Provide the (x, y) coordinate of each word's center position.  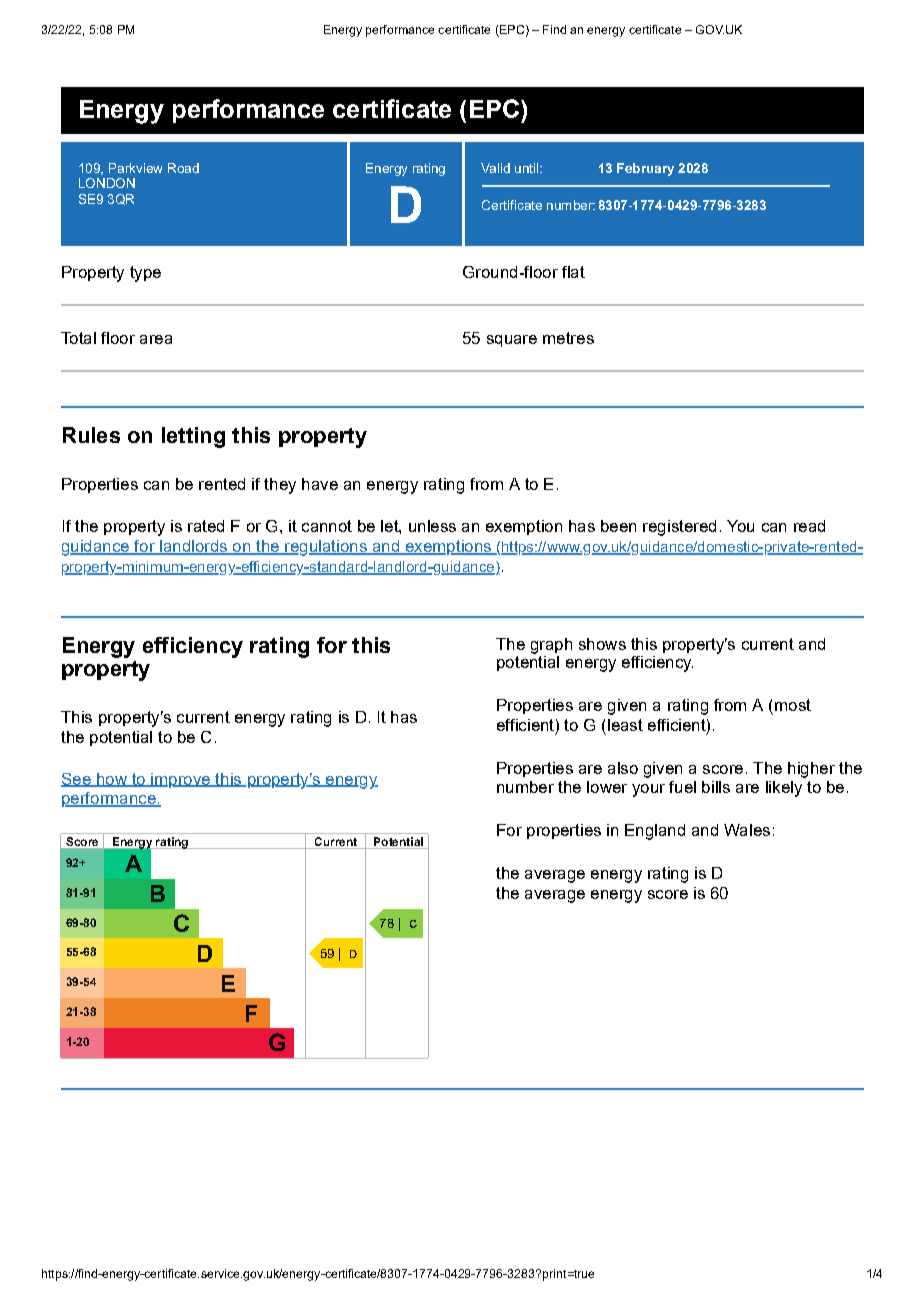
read (809, 526)
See (77, 780)
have (320, 484)
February (645, 169)
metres (568, 338)
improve (180, 780)
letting (193, 437)
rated (206, 526)
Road (183, 168)
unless (432, 526)
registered (679, 528)
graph (551, 646)
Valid (495, 168)
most (793, 705)
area (156, 339)
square (512, 341)
